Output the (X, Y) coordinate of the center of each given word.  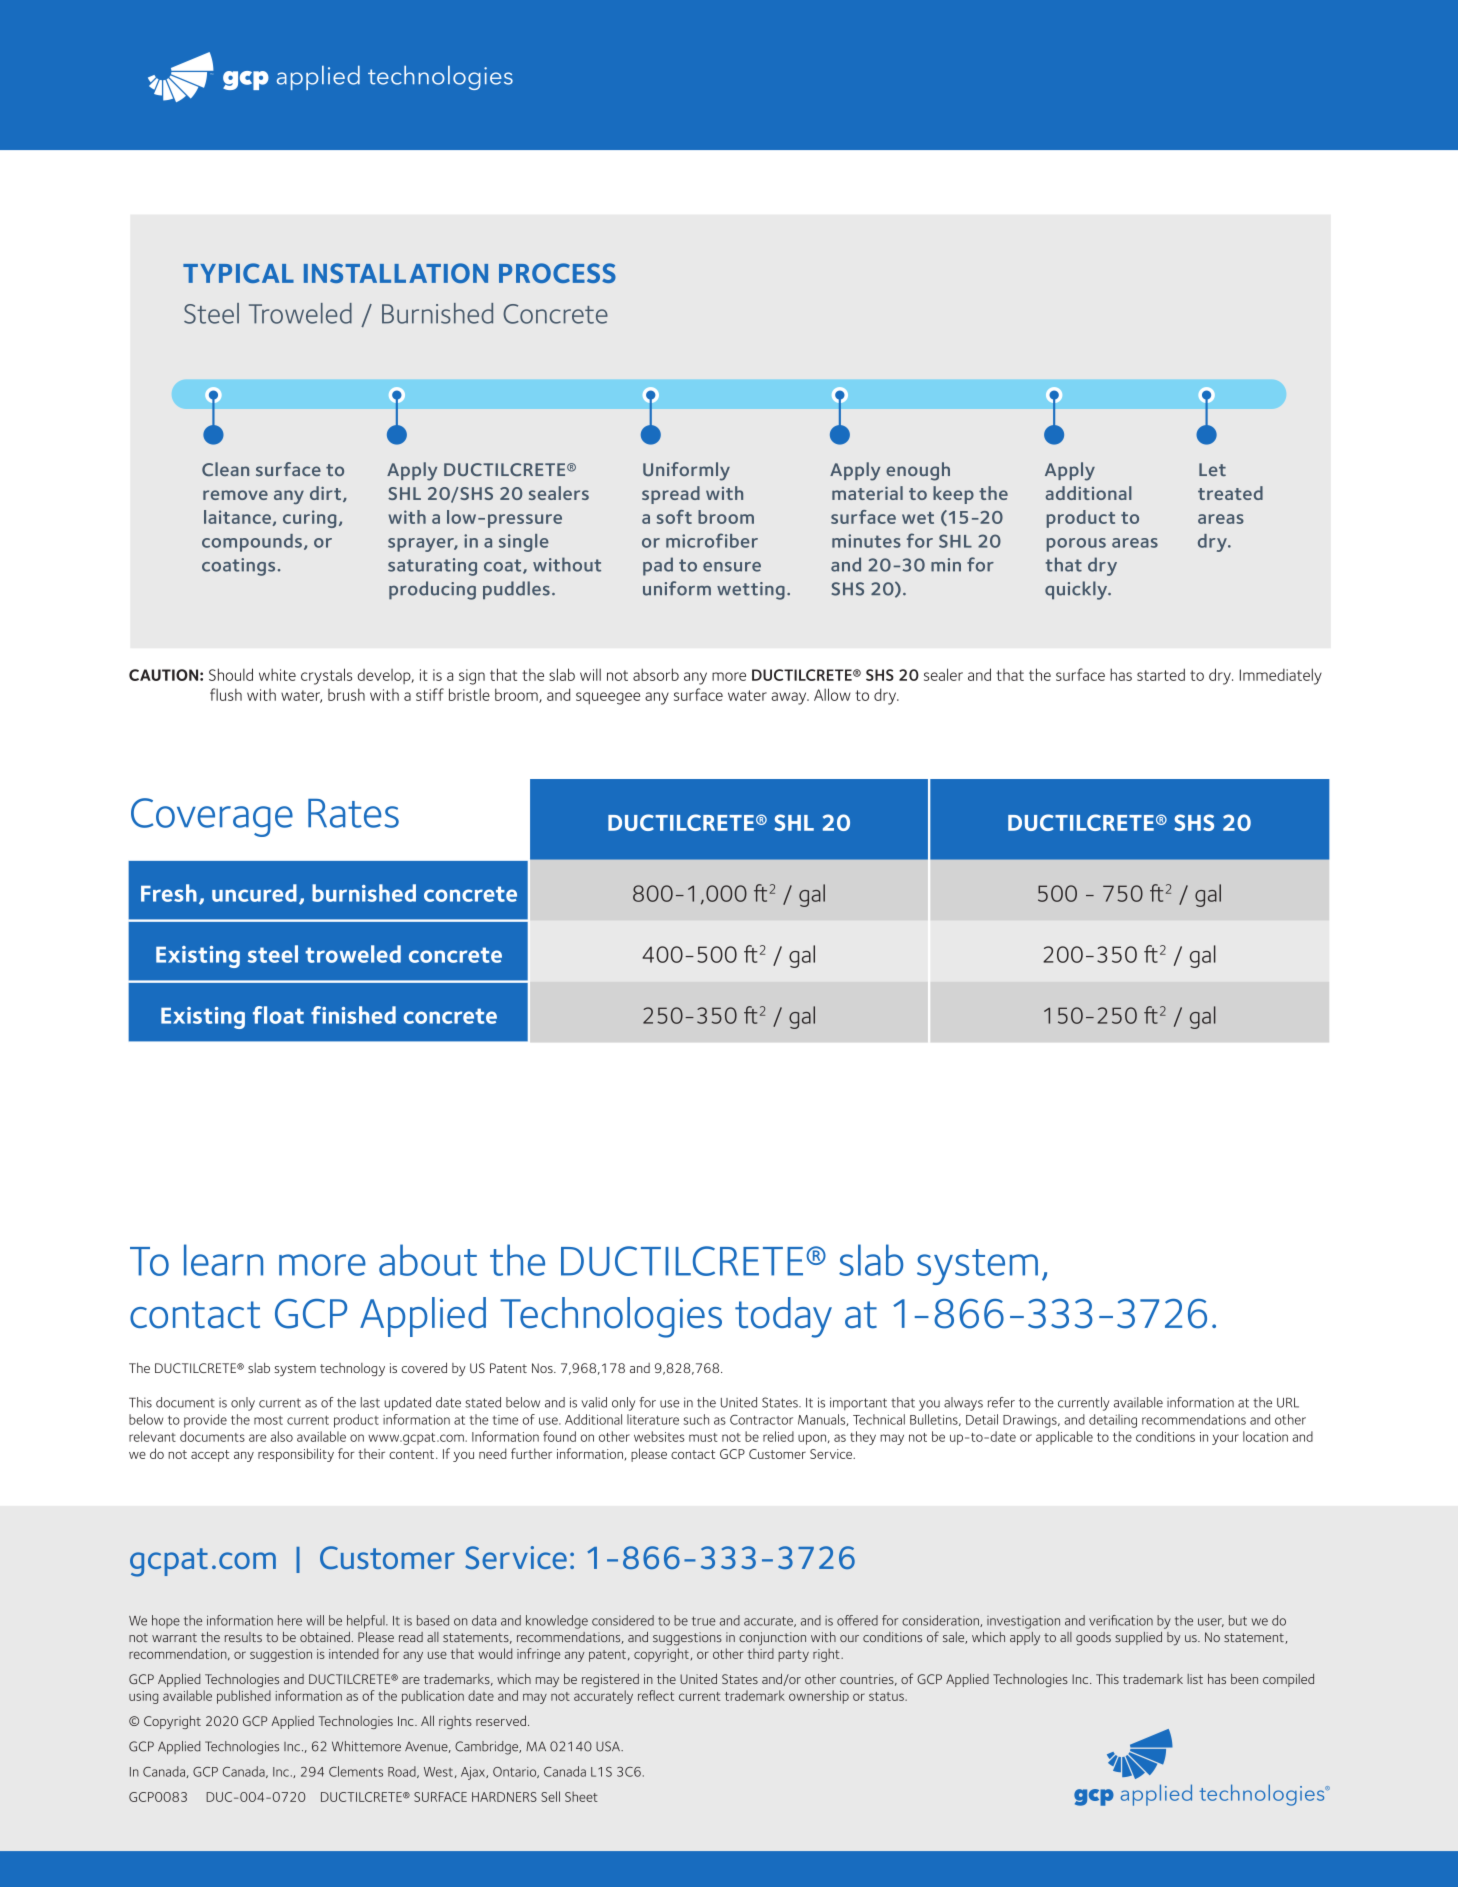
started (1161, 674)
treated (1230, 493)
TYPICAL (238, 273)
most (268, 1420)
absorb (656, 674)
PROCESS (557, 273)
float (278, 1015)
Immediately (1281, 676)
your (1225, 1439)
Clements (356, 1771)
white (277, 675)
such (696, 1419)
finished (353, 1015)
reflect (656, 1695)
